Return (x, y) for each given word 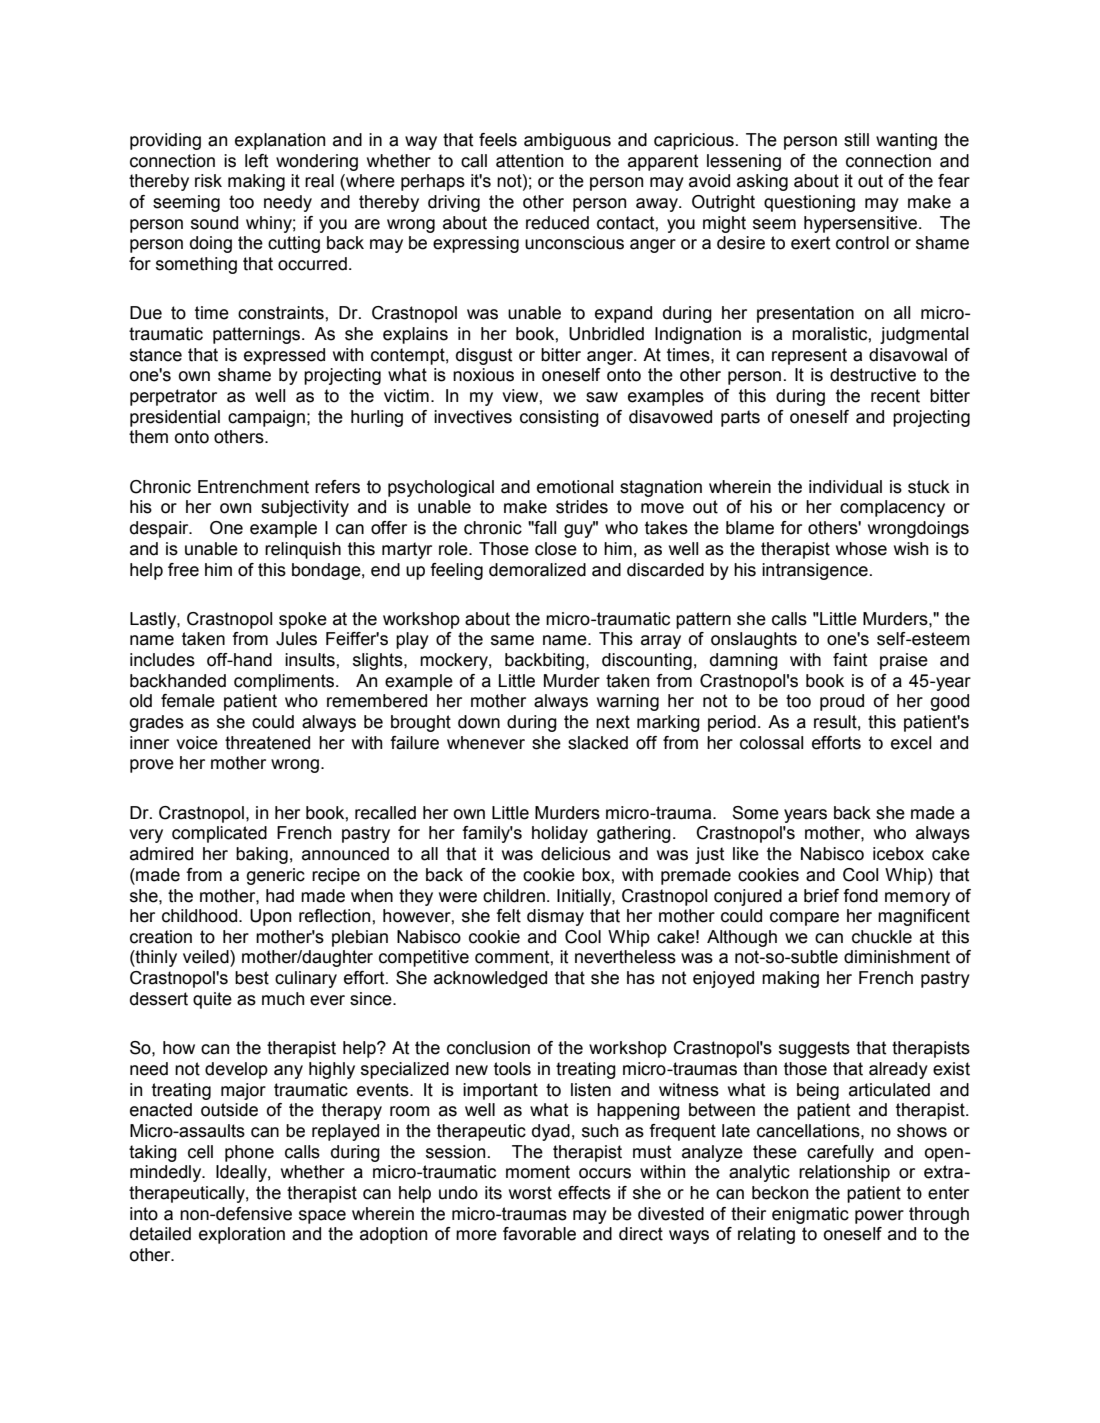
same (512, 640)
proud (842, 702)
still (856, 140)
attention (529, 161)
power (879, 1217)
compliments (285, 682)
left (256, 161)
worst (530, 1193)
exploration (242, 1235)
